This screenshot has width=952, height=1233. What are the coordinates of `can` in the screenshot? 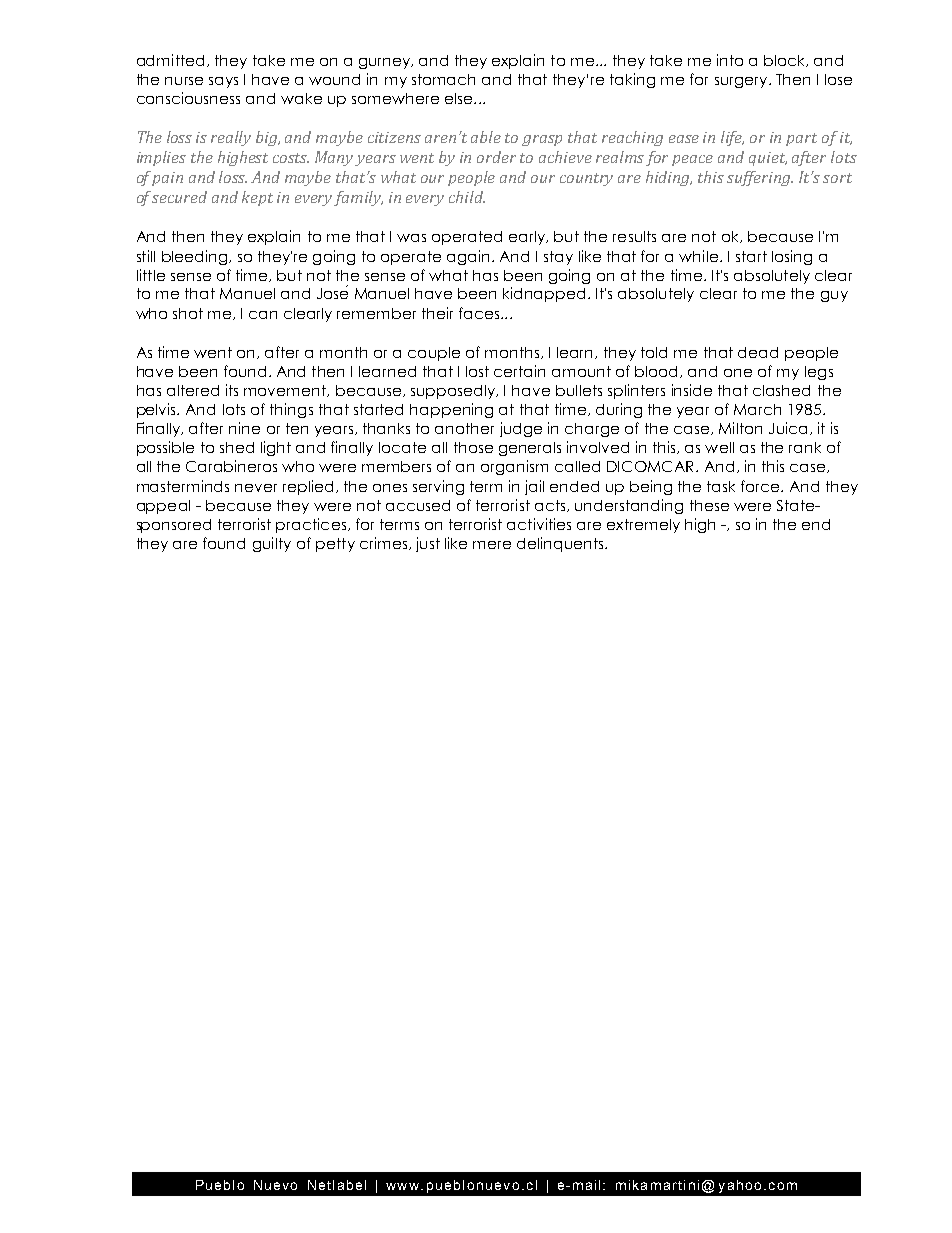 It's located at (263, 315).
